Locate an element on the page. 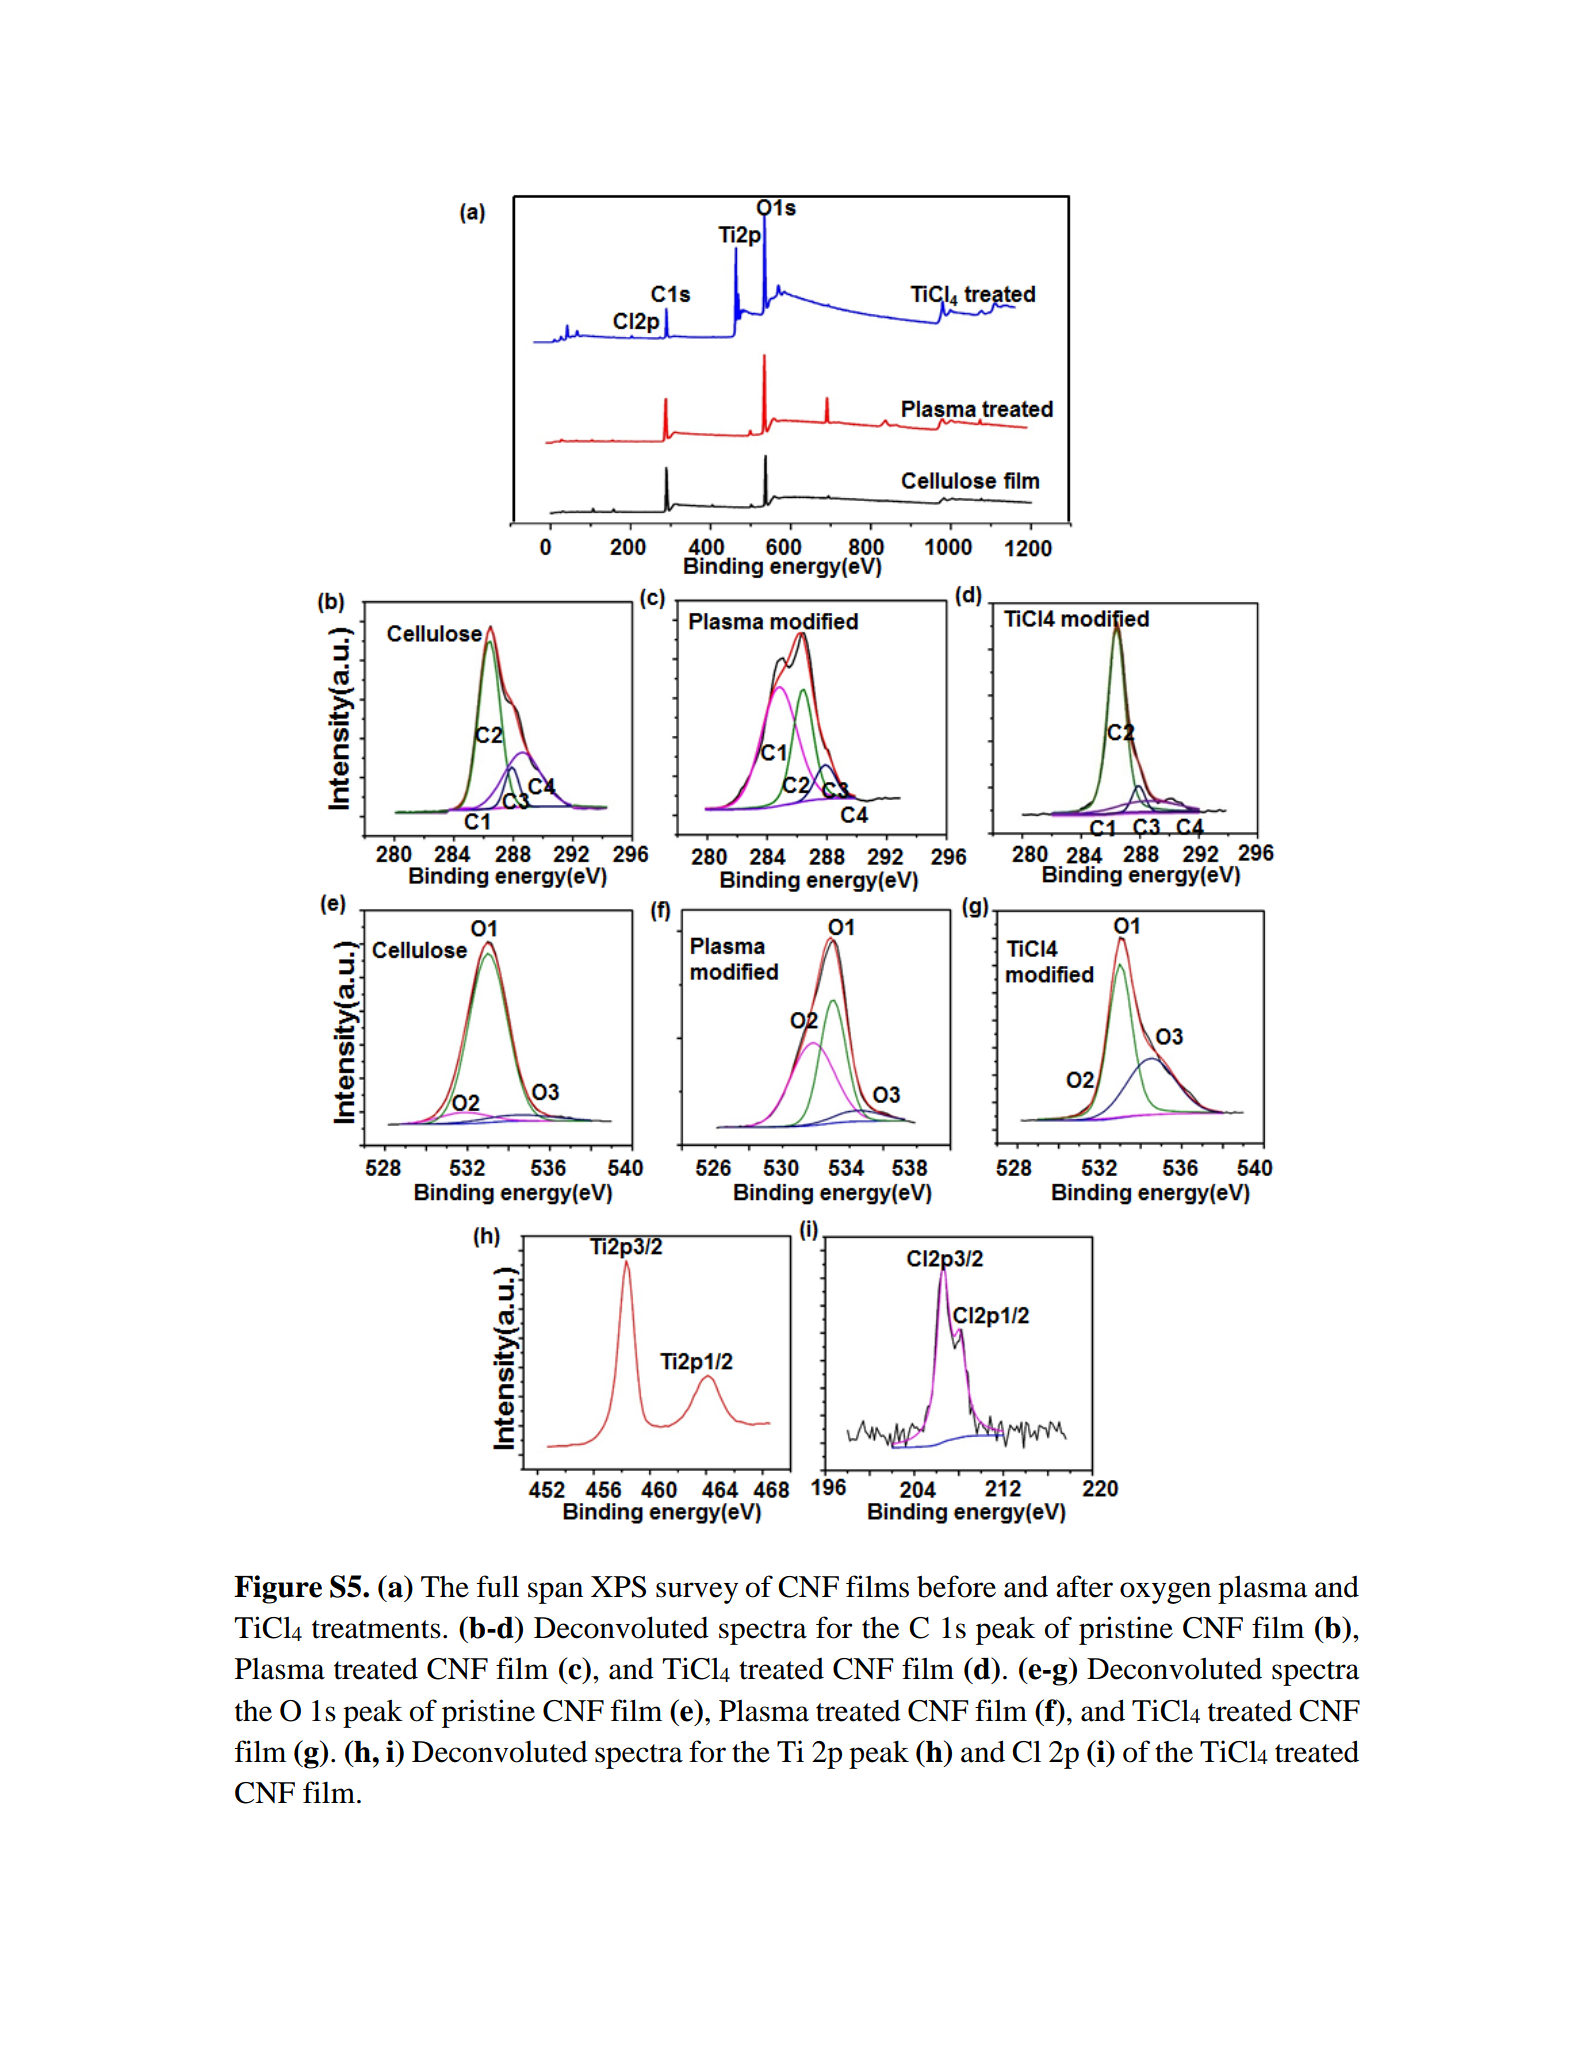  span is located at coordinates (555, 1593).
